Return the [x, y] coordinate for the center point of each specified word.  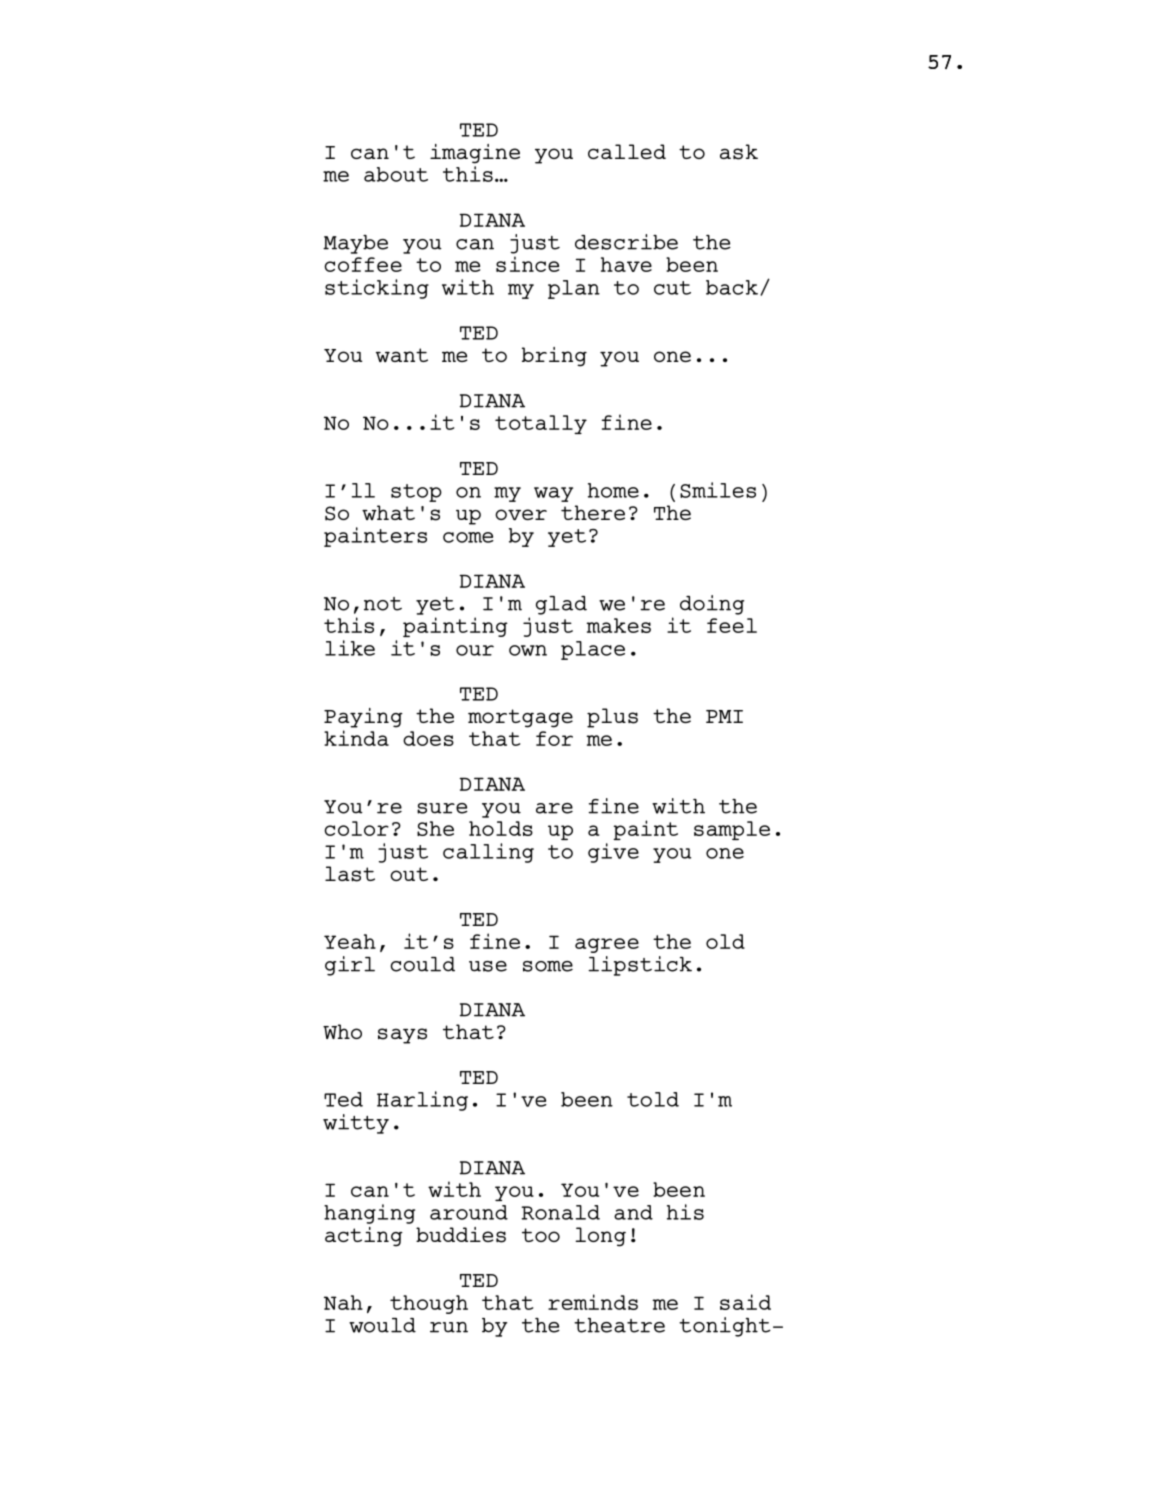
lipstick [640, 966]
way [553, 494]
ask [739, 152]
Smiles [718, 490]
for [554, 738]
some [548, 966]
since [527, 264]
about [396, 174]
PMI [724, 716]
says [402, 1036]
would [382, 1325]
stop [416, 493]
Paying [363, 718]
